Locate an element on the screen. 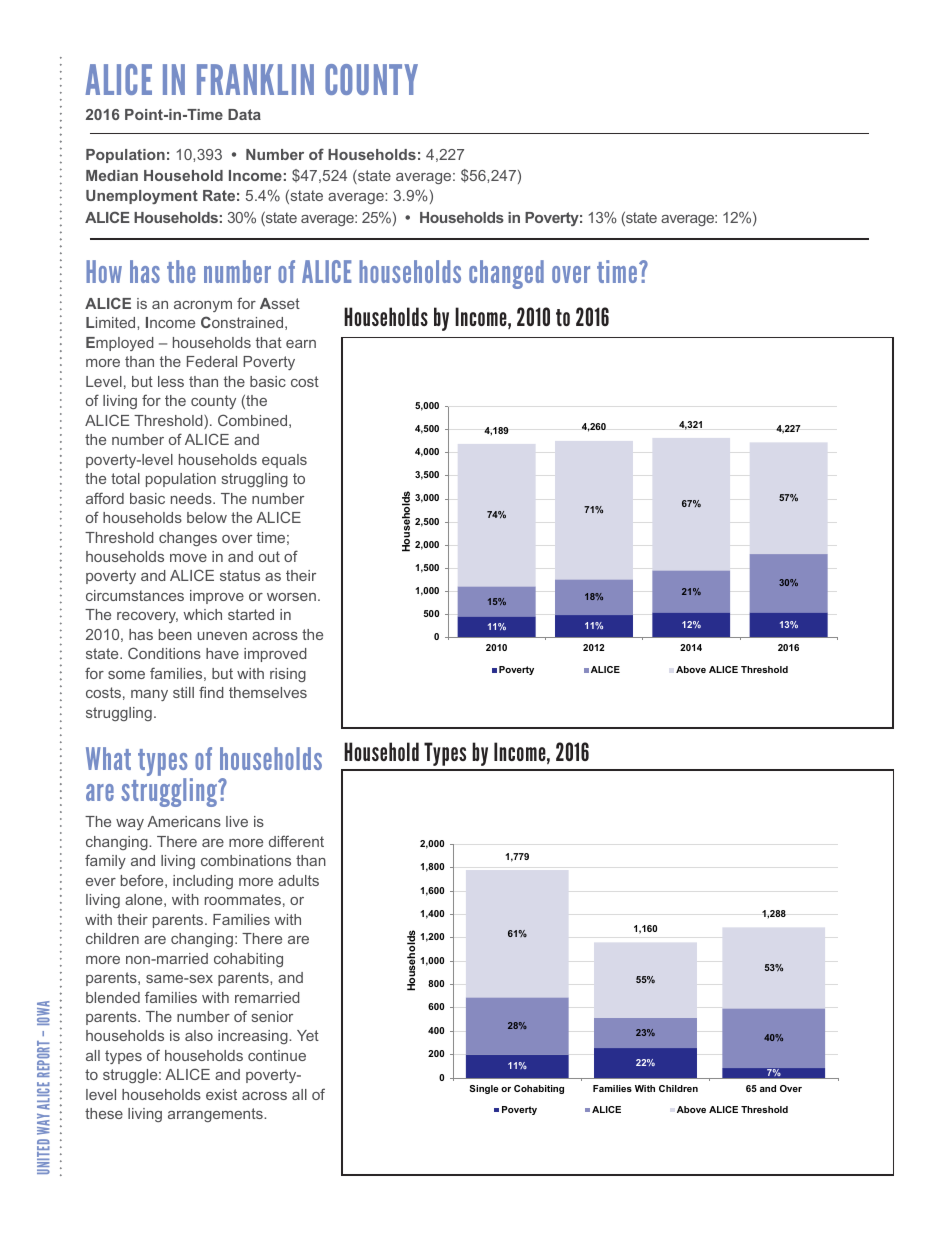 The width and height of the screenshot is (952, 1233). continue is located at coordinates (277, 1055).
